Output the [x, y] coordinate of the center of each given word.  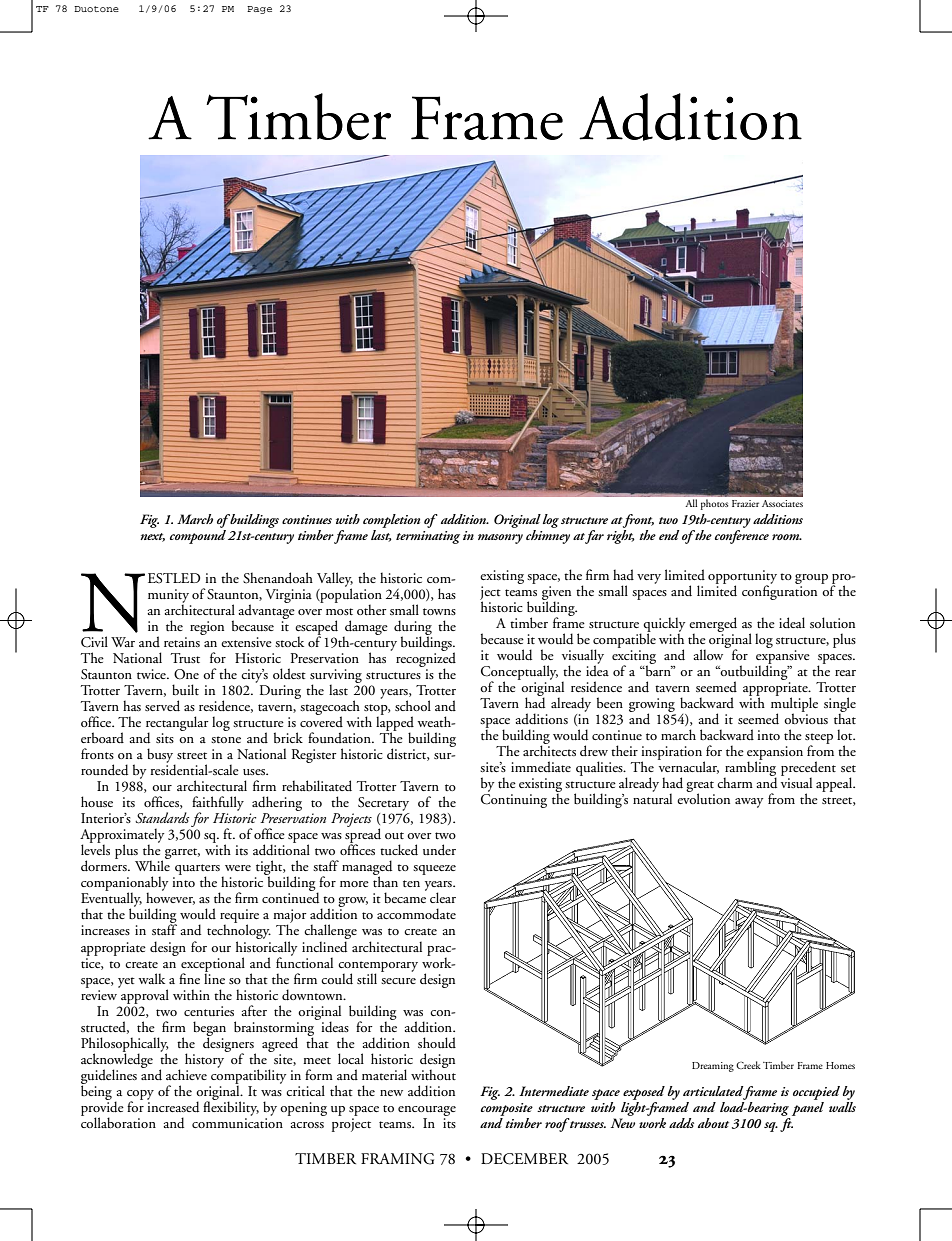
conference [742, 537]
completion [391, 521]
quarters [197, 871]
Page [259, 10]
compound [198, 537]
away [749, 803]
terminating [428, 537]
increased [173, 1106]
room [787, 537]
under [439, 850]
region [207, 628]
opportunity [742, 578]
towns [439, 611]
